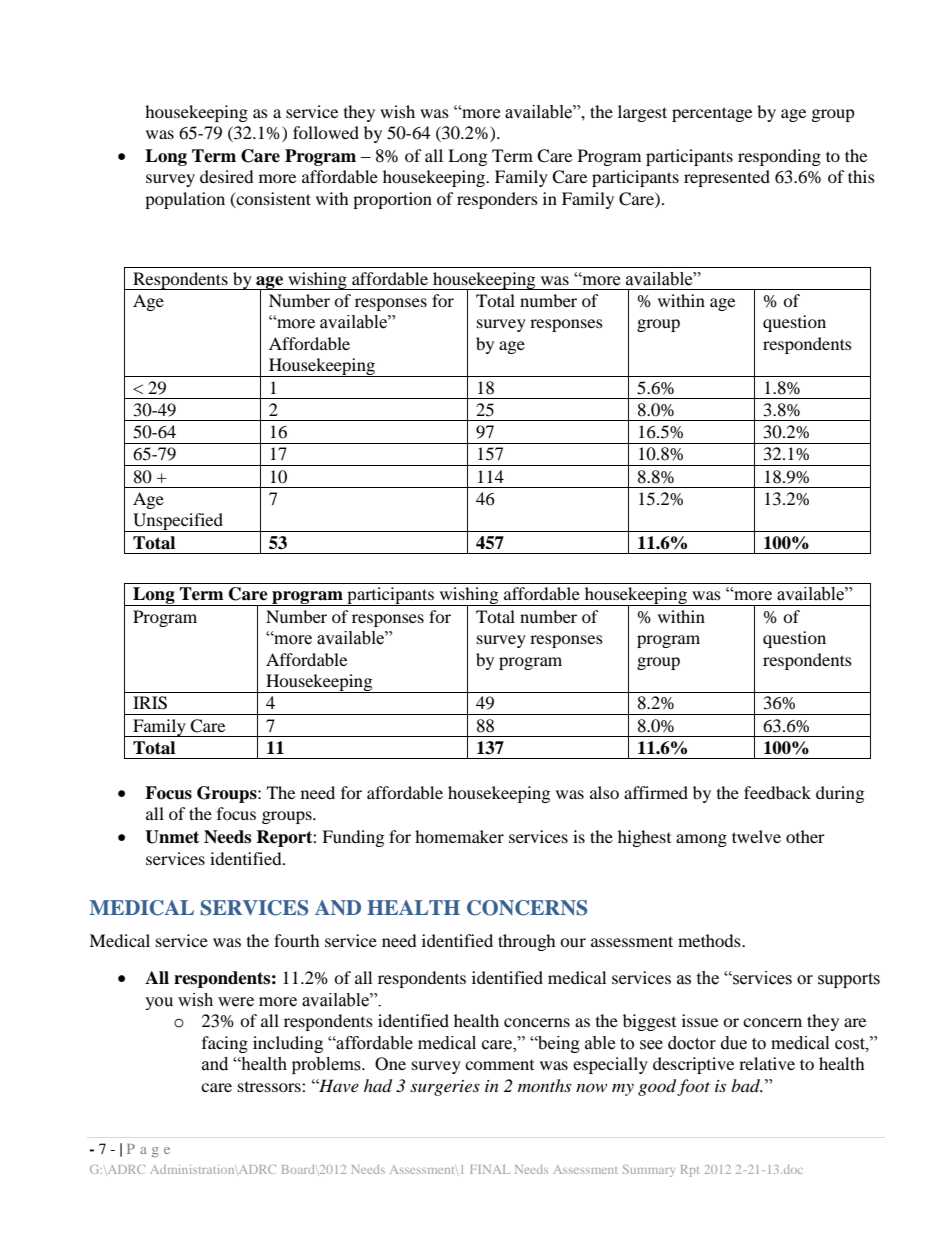 The width and height of the page is (952, 1233). What do you see at coordinates (178, 522) in the page?
I see `Unspecified` at bounding box center [178, 522].
